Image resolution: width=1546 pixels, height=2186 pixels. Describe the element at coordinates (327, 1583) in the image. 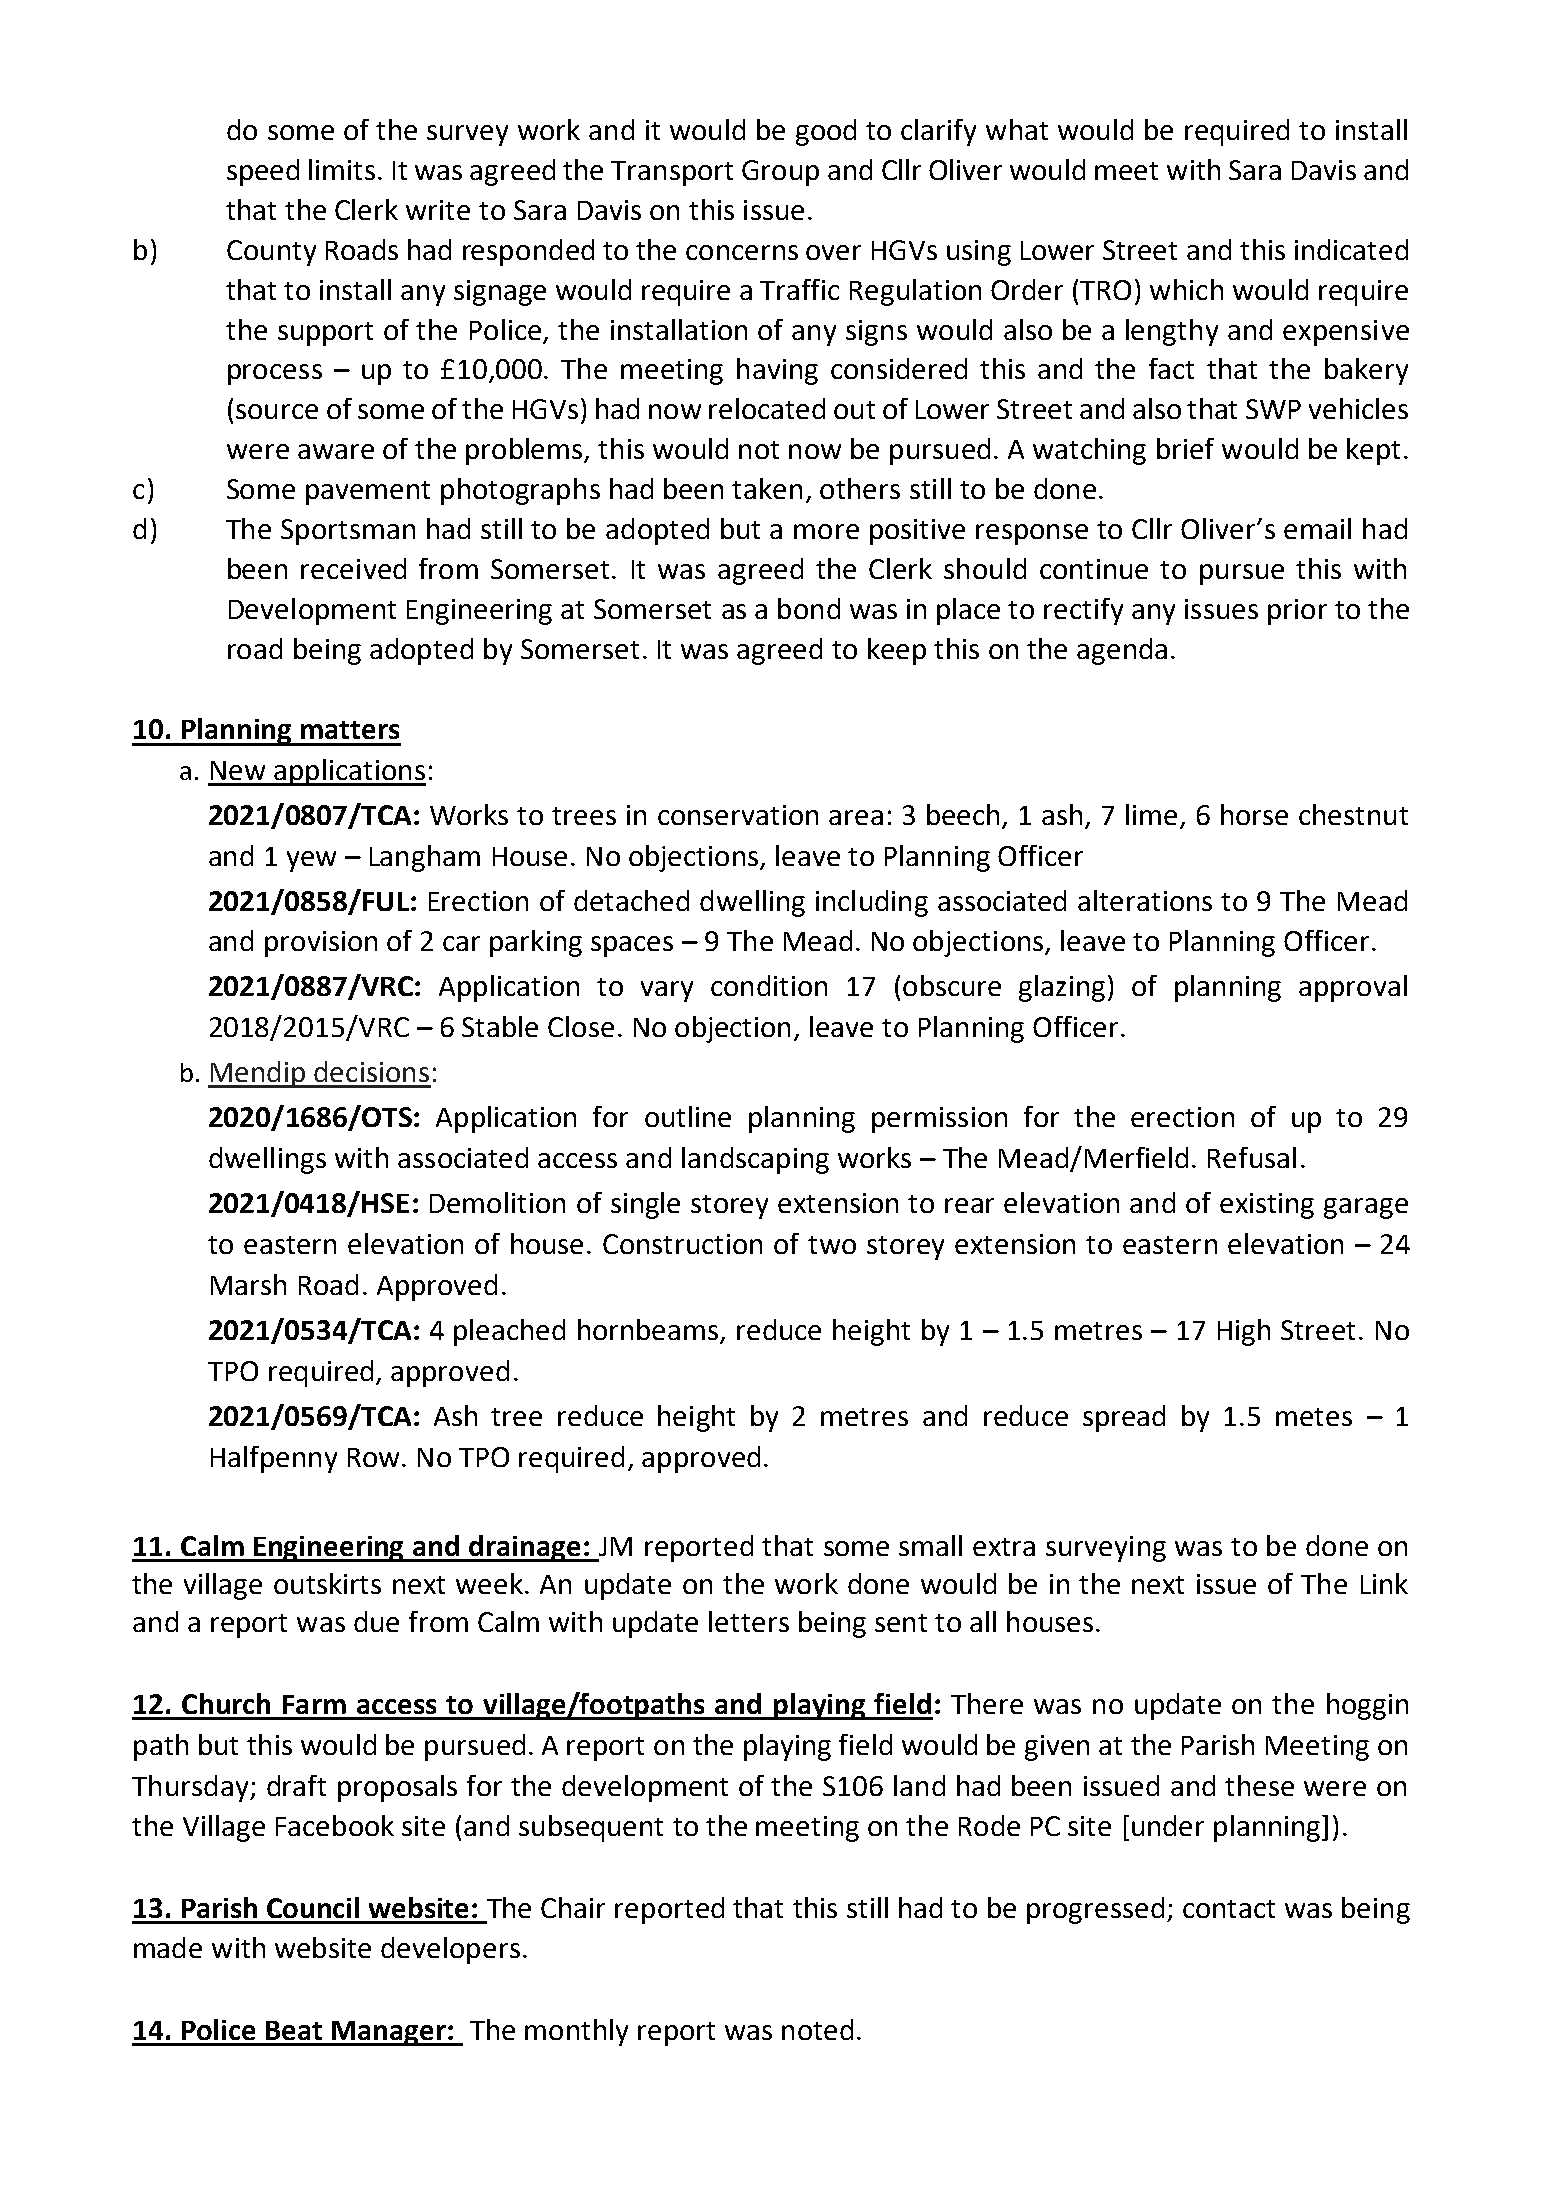

I see `outskirts` at that location.
